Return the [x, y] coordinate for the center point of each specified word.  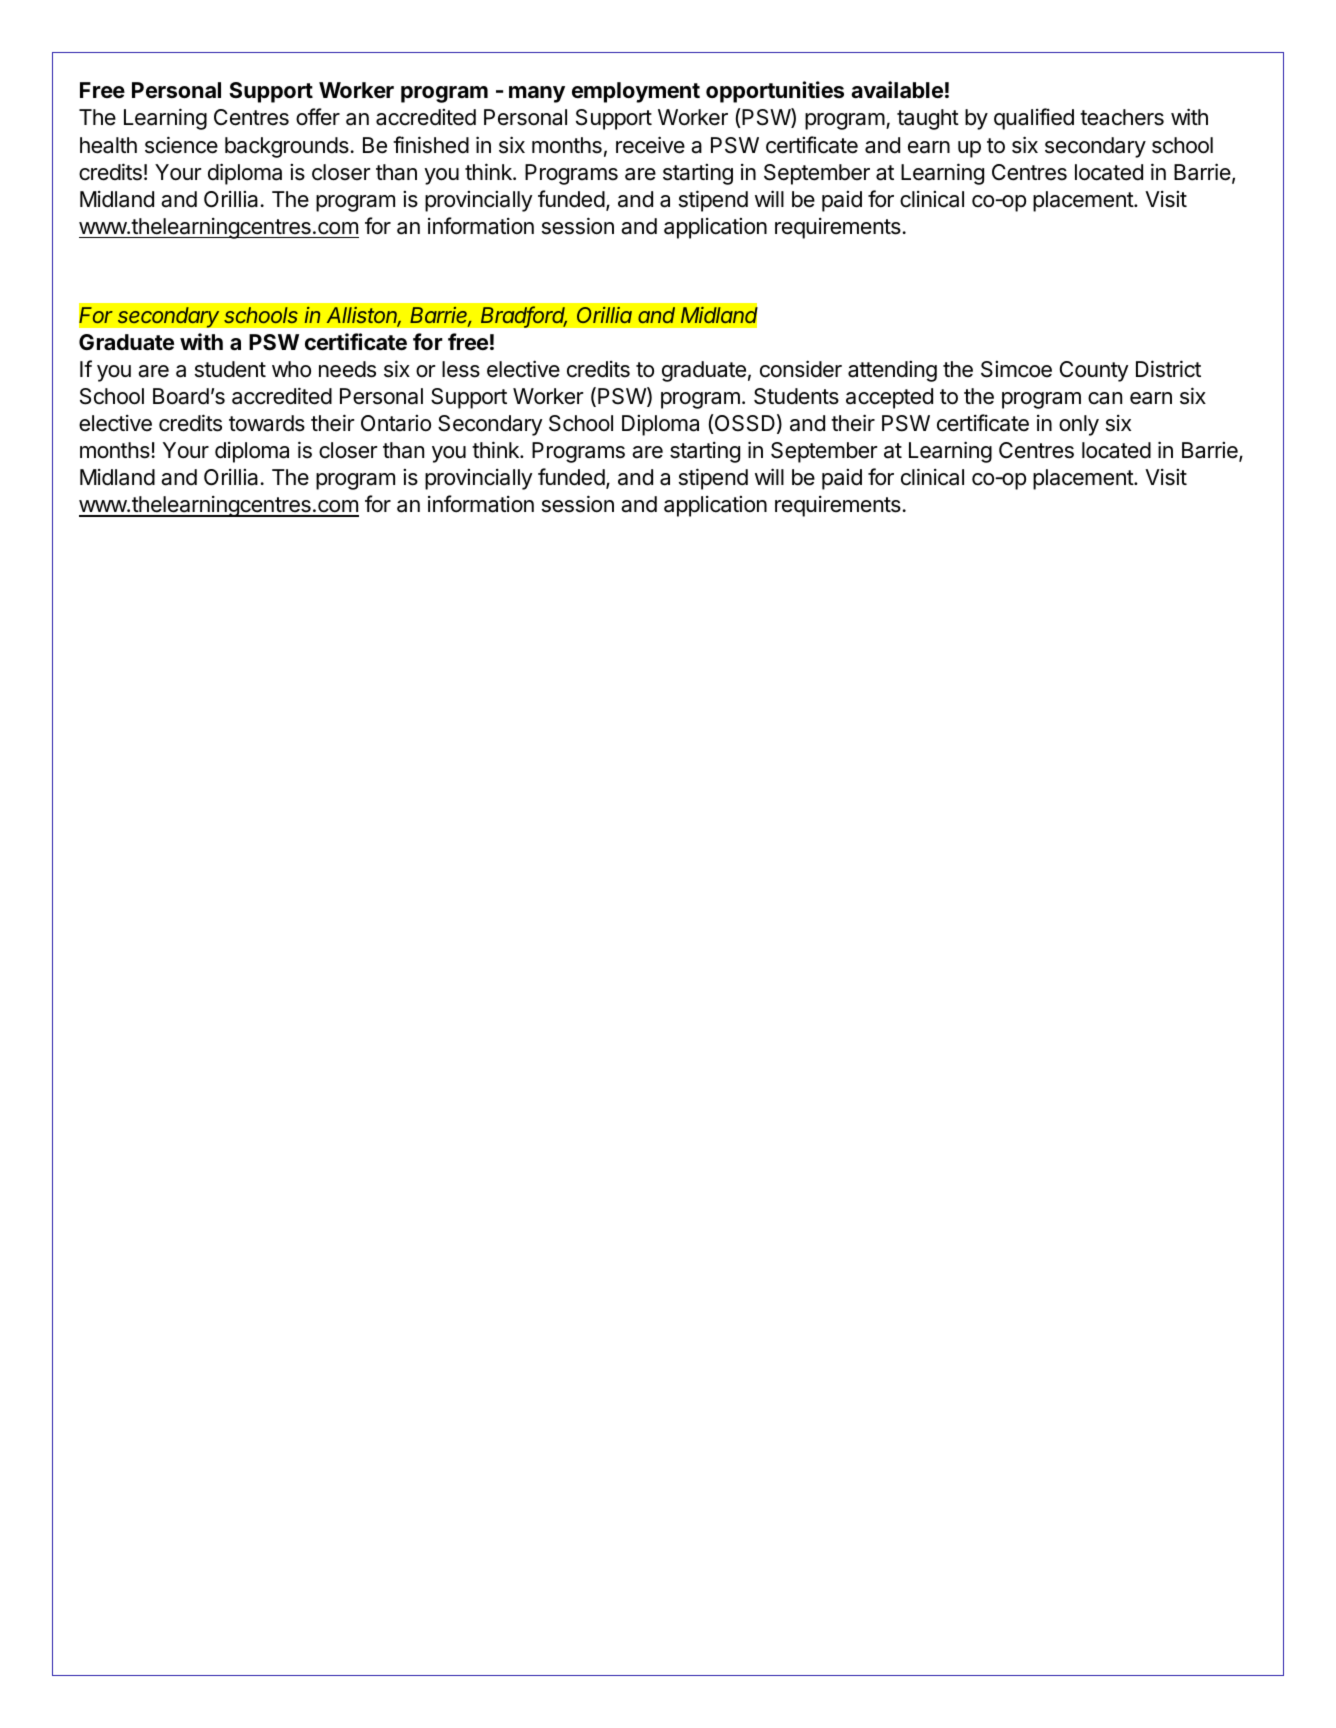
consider [801, 369]
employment [636, 92]
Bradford [524, 316]
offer [318, 117]
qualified [1034, 119]
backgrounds [287, 147]
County [1094, 371]
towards [267, 423]
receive [650, 145]
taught [928, 119]
